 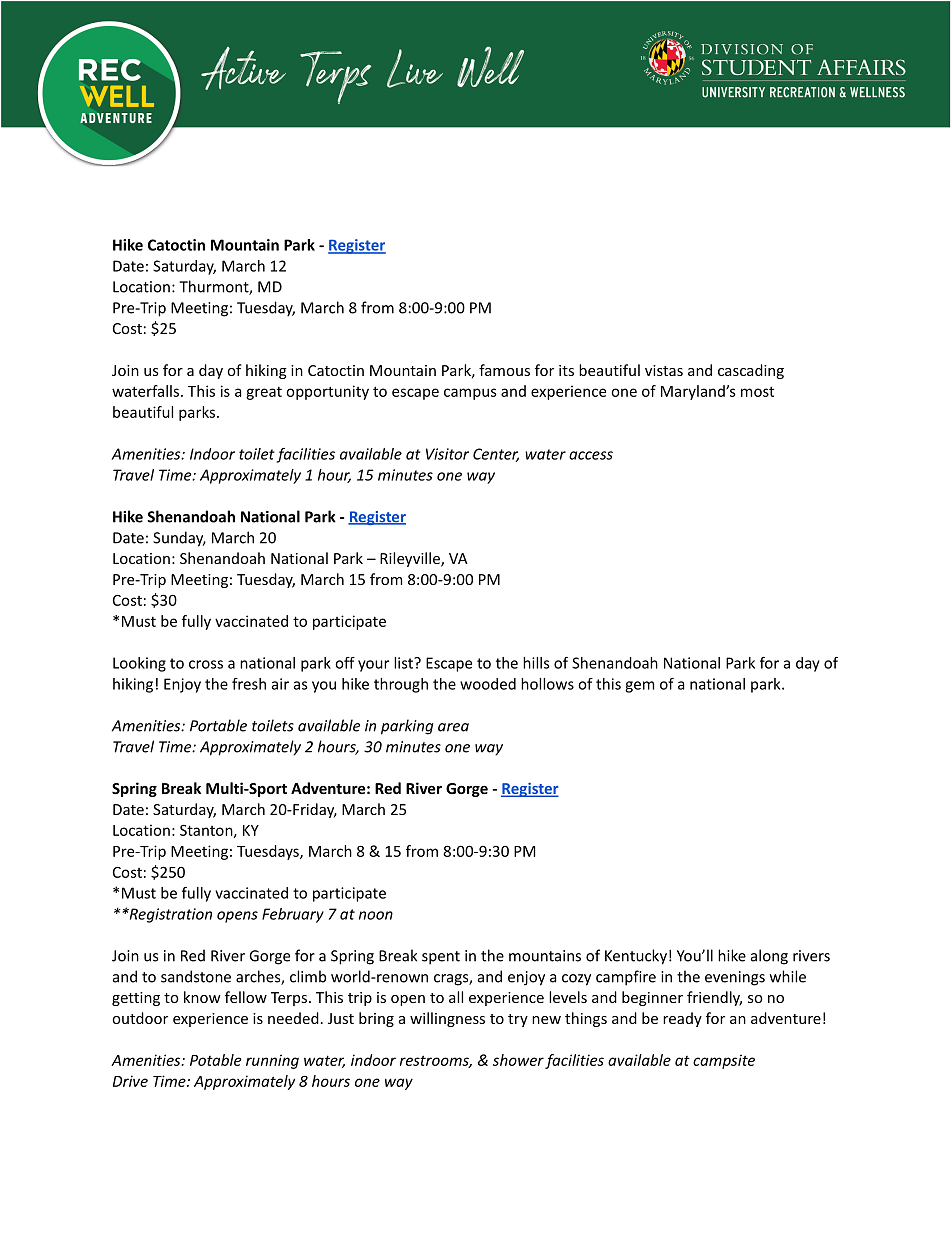 I want to click on list, so click(x=404, y=663).
